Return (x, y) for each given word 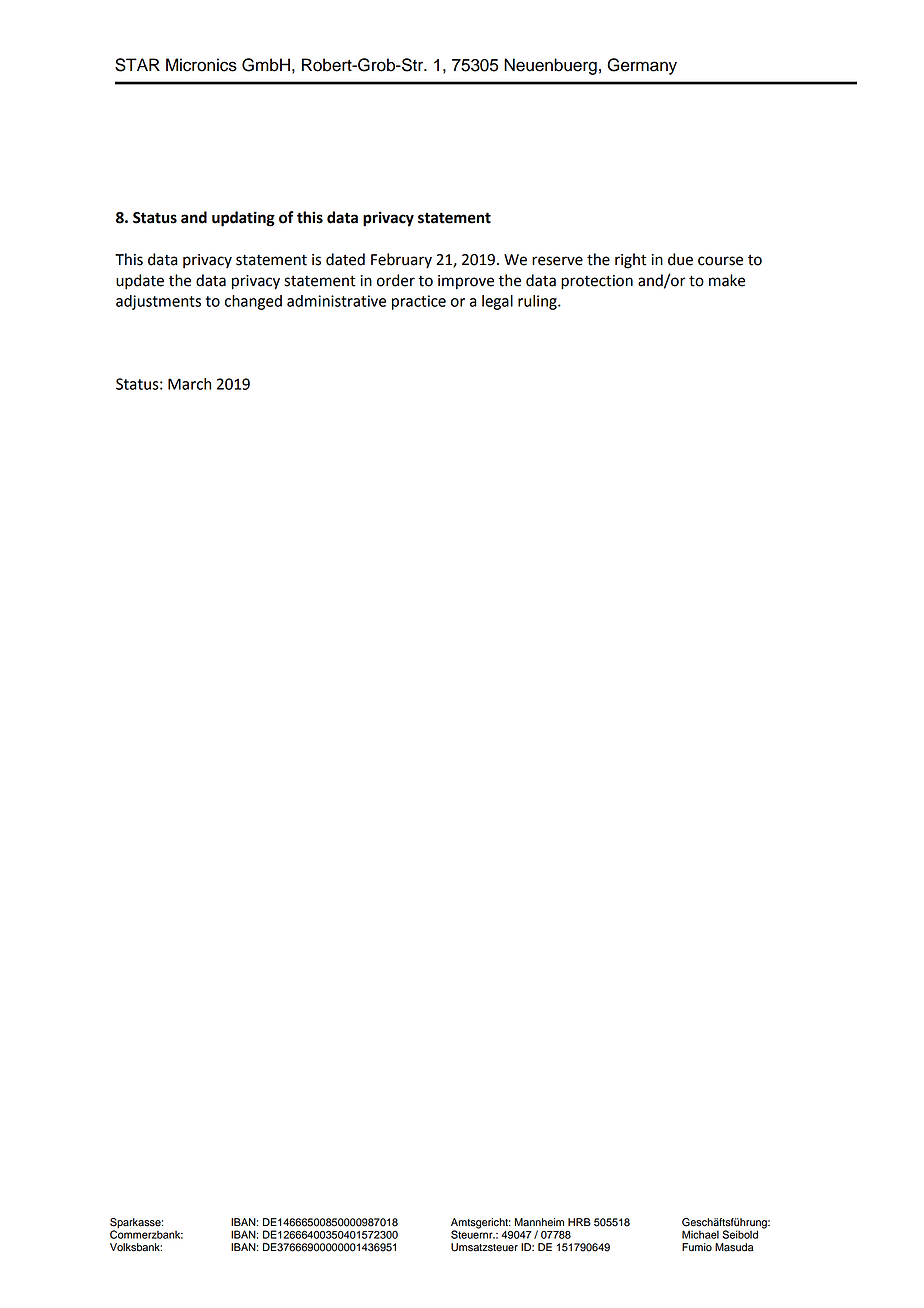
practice (419, 302)
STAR (137, 65)
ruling (538, 302)
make (727, 280)
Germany (642, 66)
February (401, 261)
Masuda (734, 1247)
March (189, 384)
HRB (579, 1222)
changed (253, 302)
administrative (336, 301)
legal (497, 302)
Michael (700, 1234)
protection (597, 282)
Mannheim (539, 1222)
